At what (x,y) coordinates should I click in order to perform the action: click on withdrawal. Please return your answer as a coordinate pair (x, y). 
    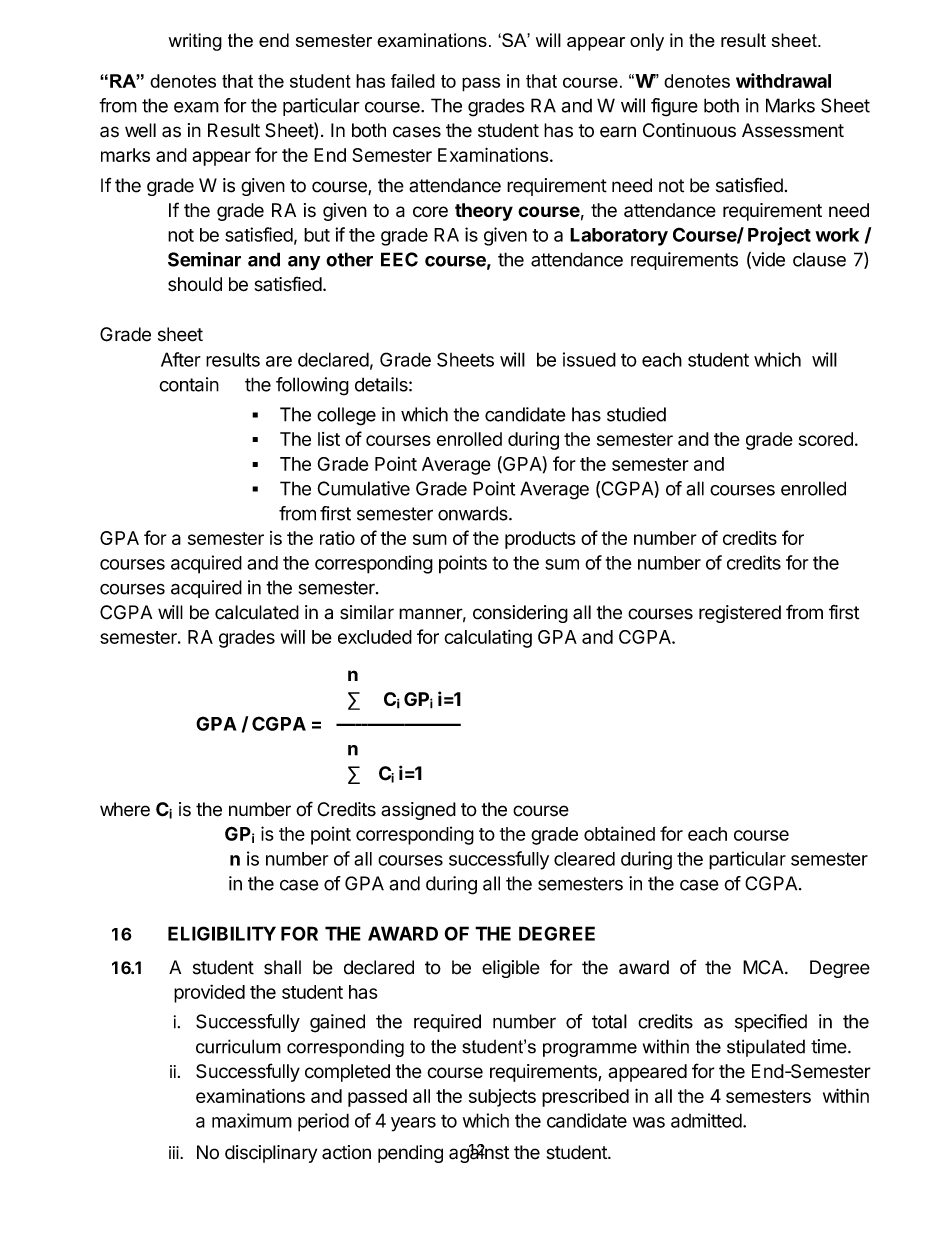
    Looking at the image, I should click on (783, 80).
